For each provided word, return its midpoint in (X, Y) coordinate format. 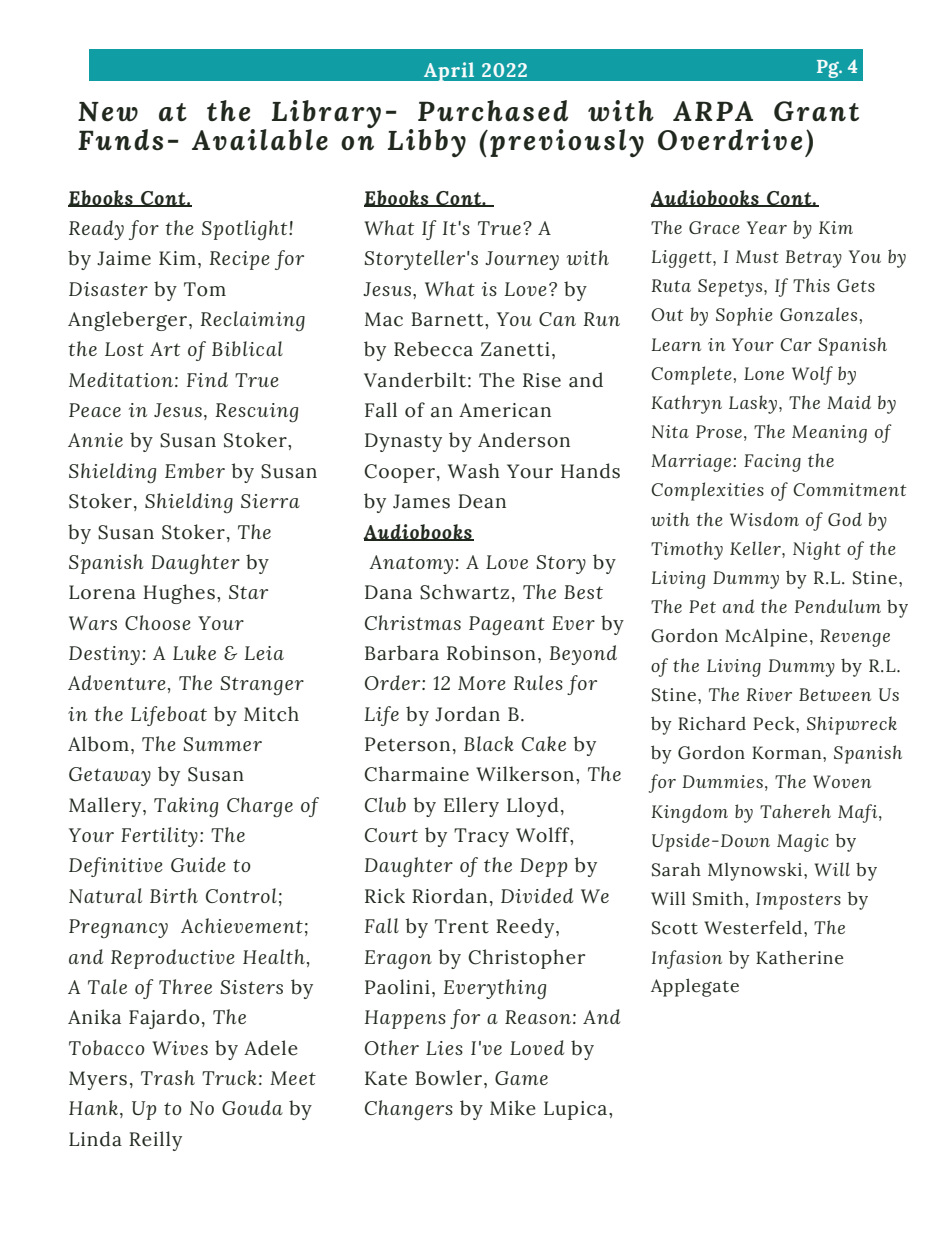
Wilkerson (526, 774)
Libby (427, 143)
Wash (474, 471)
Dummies (723, 781)
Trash (168, 1077)
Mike (513, 1108)
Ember (195, 470)
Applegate (695, 987)
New (108, 112)
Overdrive (730, 140)
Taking (186, 807)
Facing (772, 463)
